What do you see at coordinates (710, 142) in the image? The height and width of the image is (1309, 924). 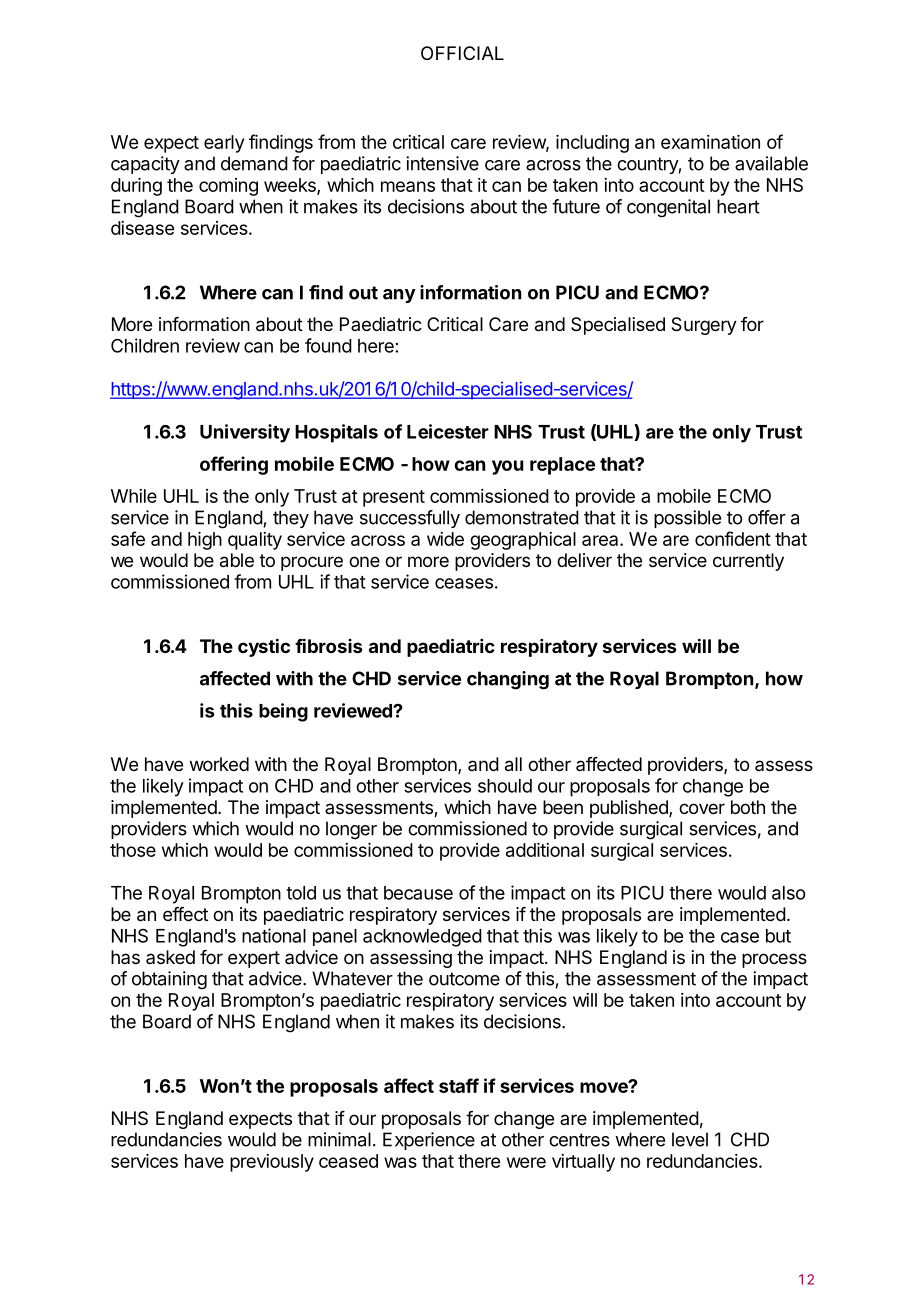 I see `examination` at bounding box center [710, 142].
